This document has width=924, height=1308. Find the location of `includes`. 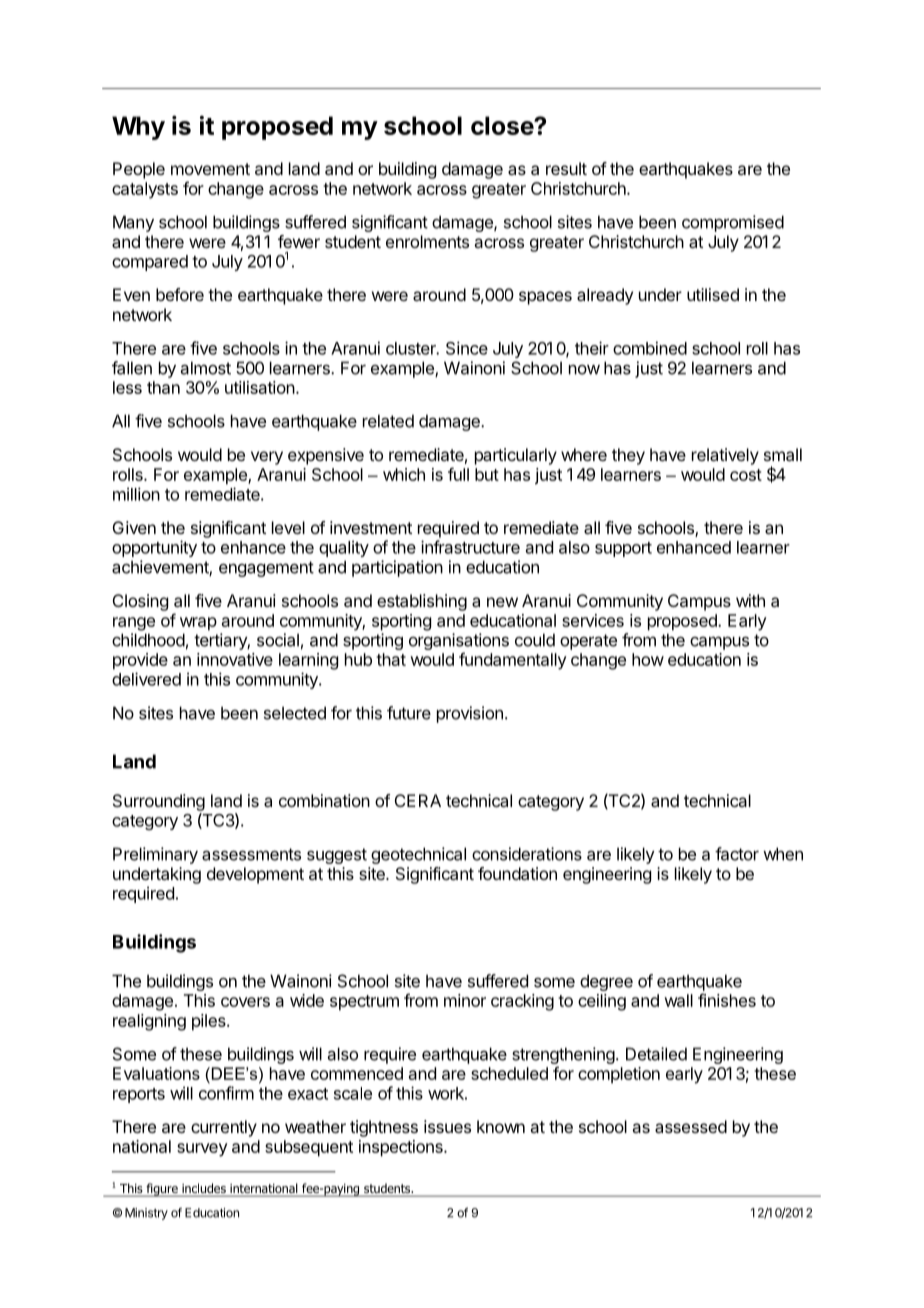

includes is located at coordinates (204, 1189).
